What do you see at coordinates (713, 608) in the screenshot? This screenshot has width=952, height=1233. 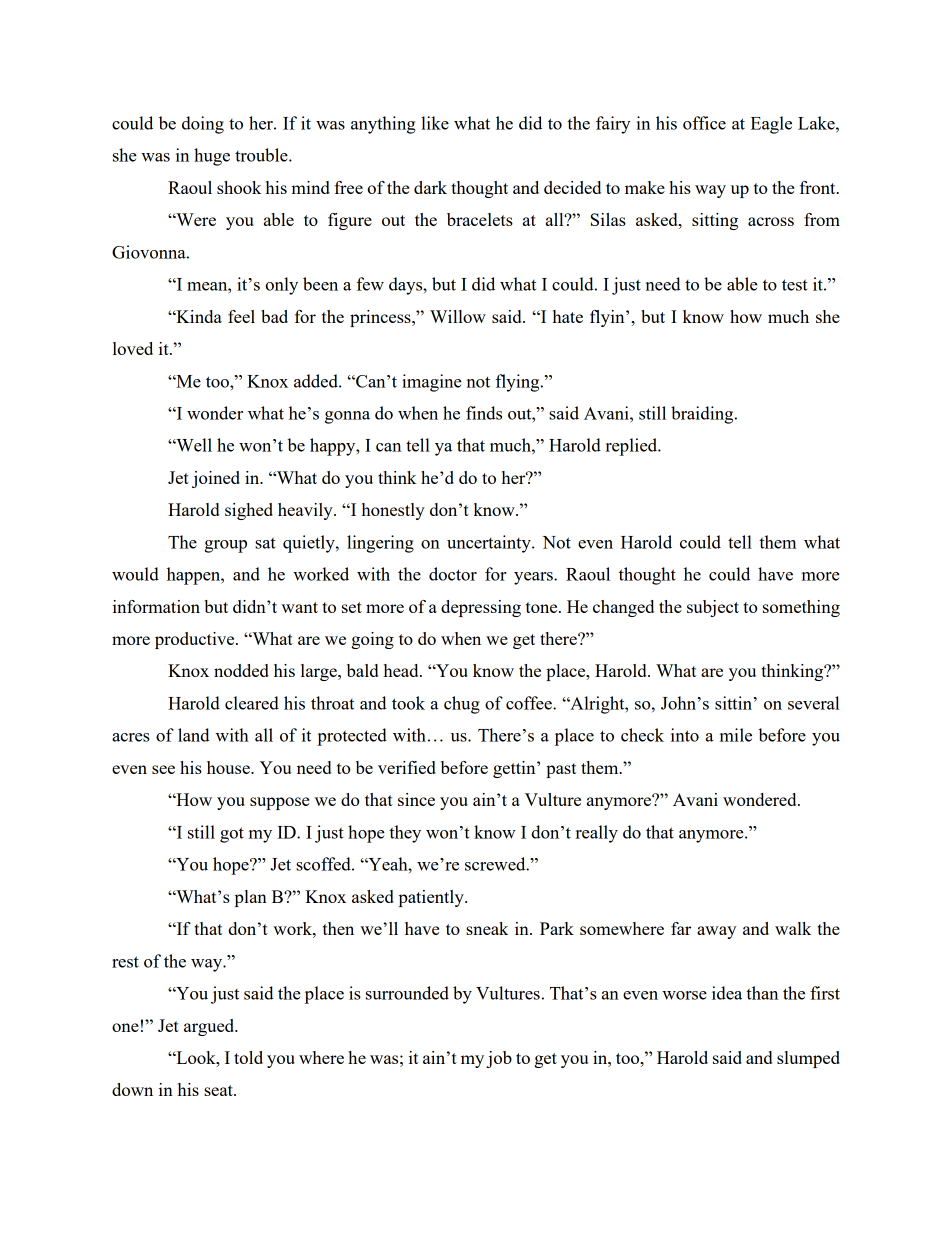 I see `subject` at bounding box center [713, 608].
